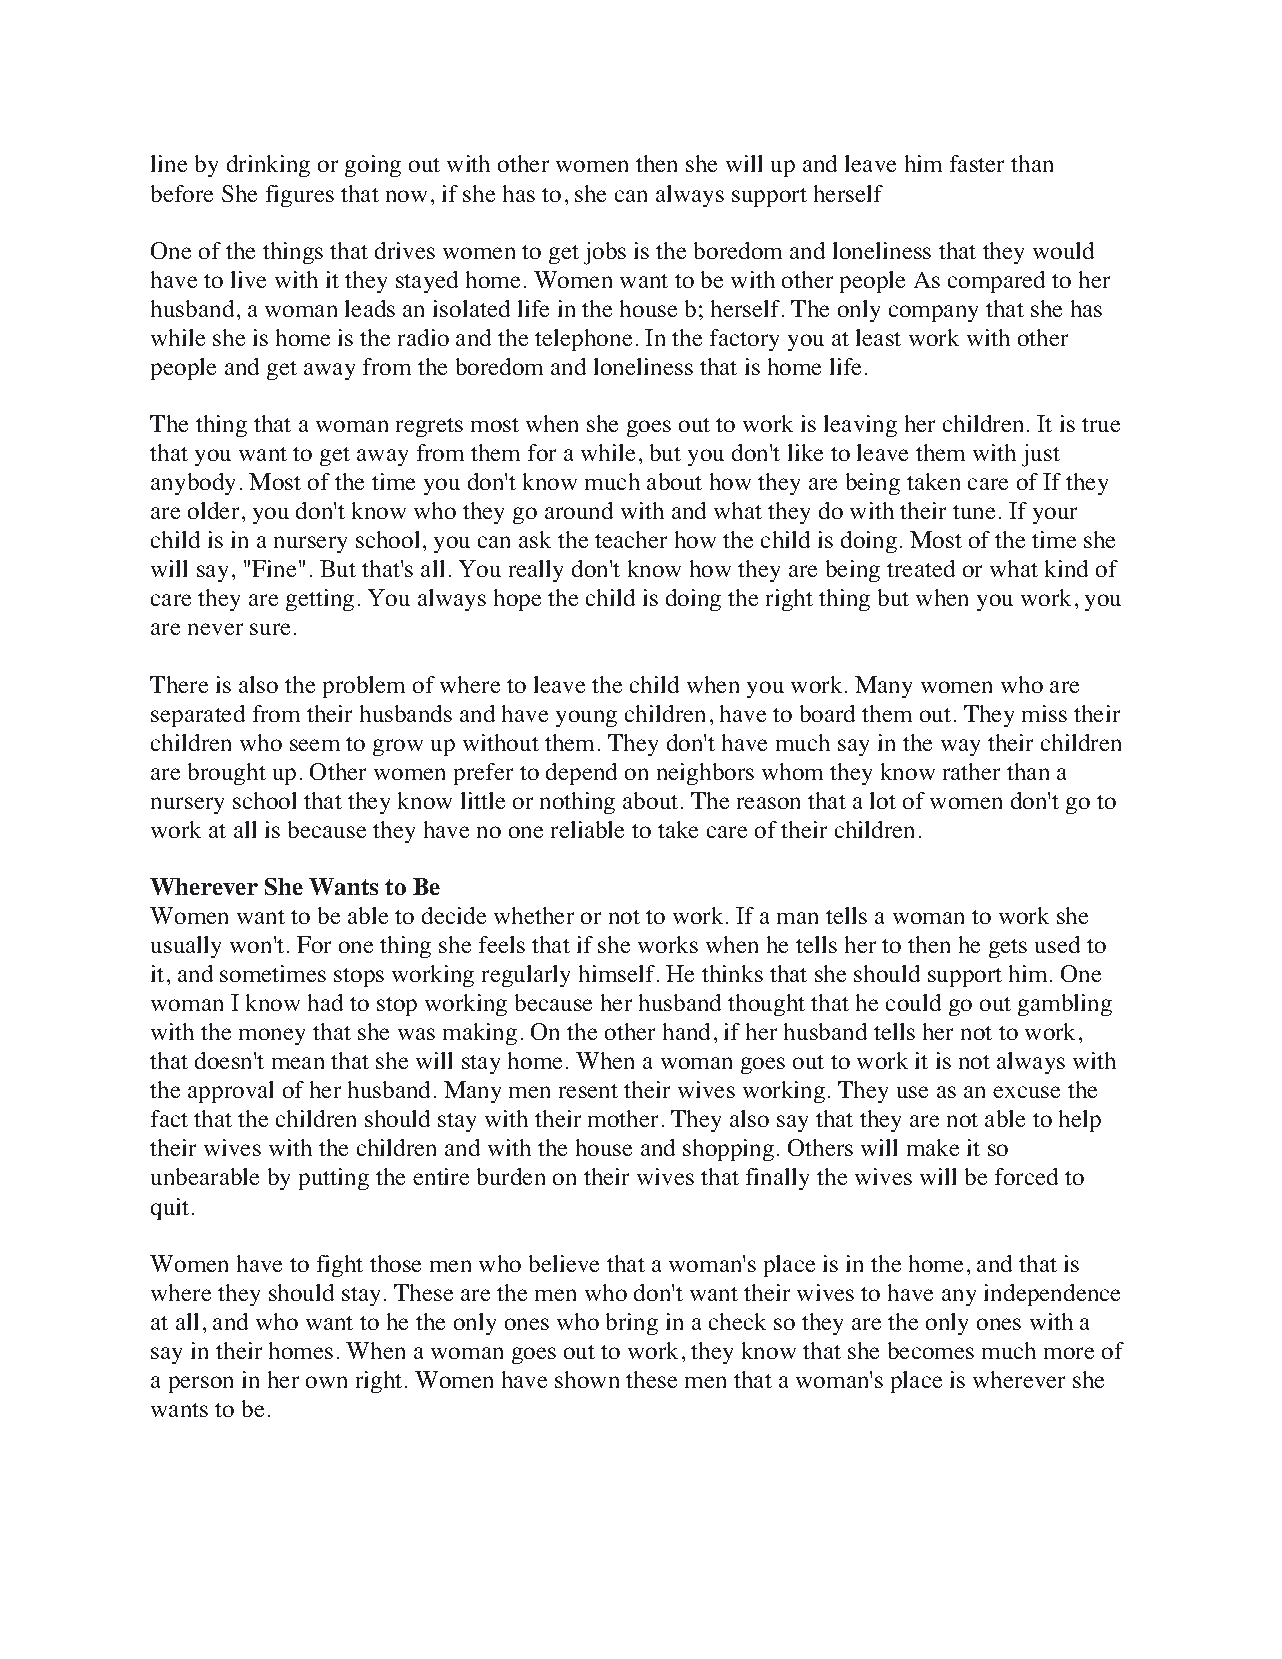  I want to click on rather, so click(971, 771).
